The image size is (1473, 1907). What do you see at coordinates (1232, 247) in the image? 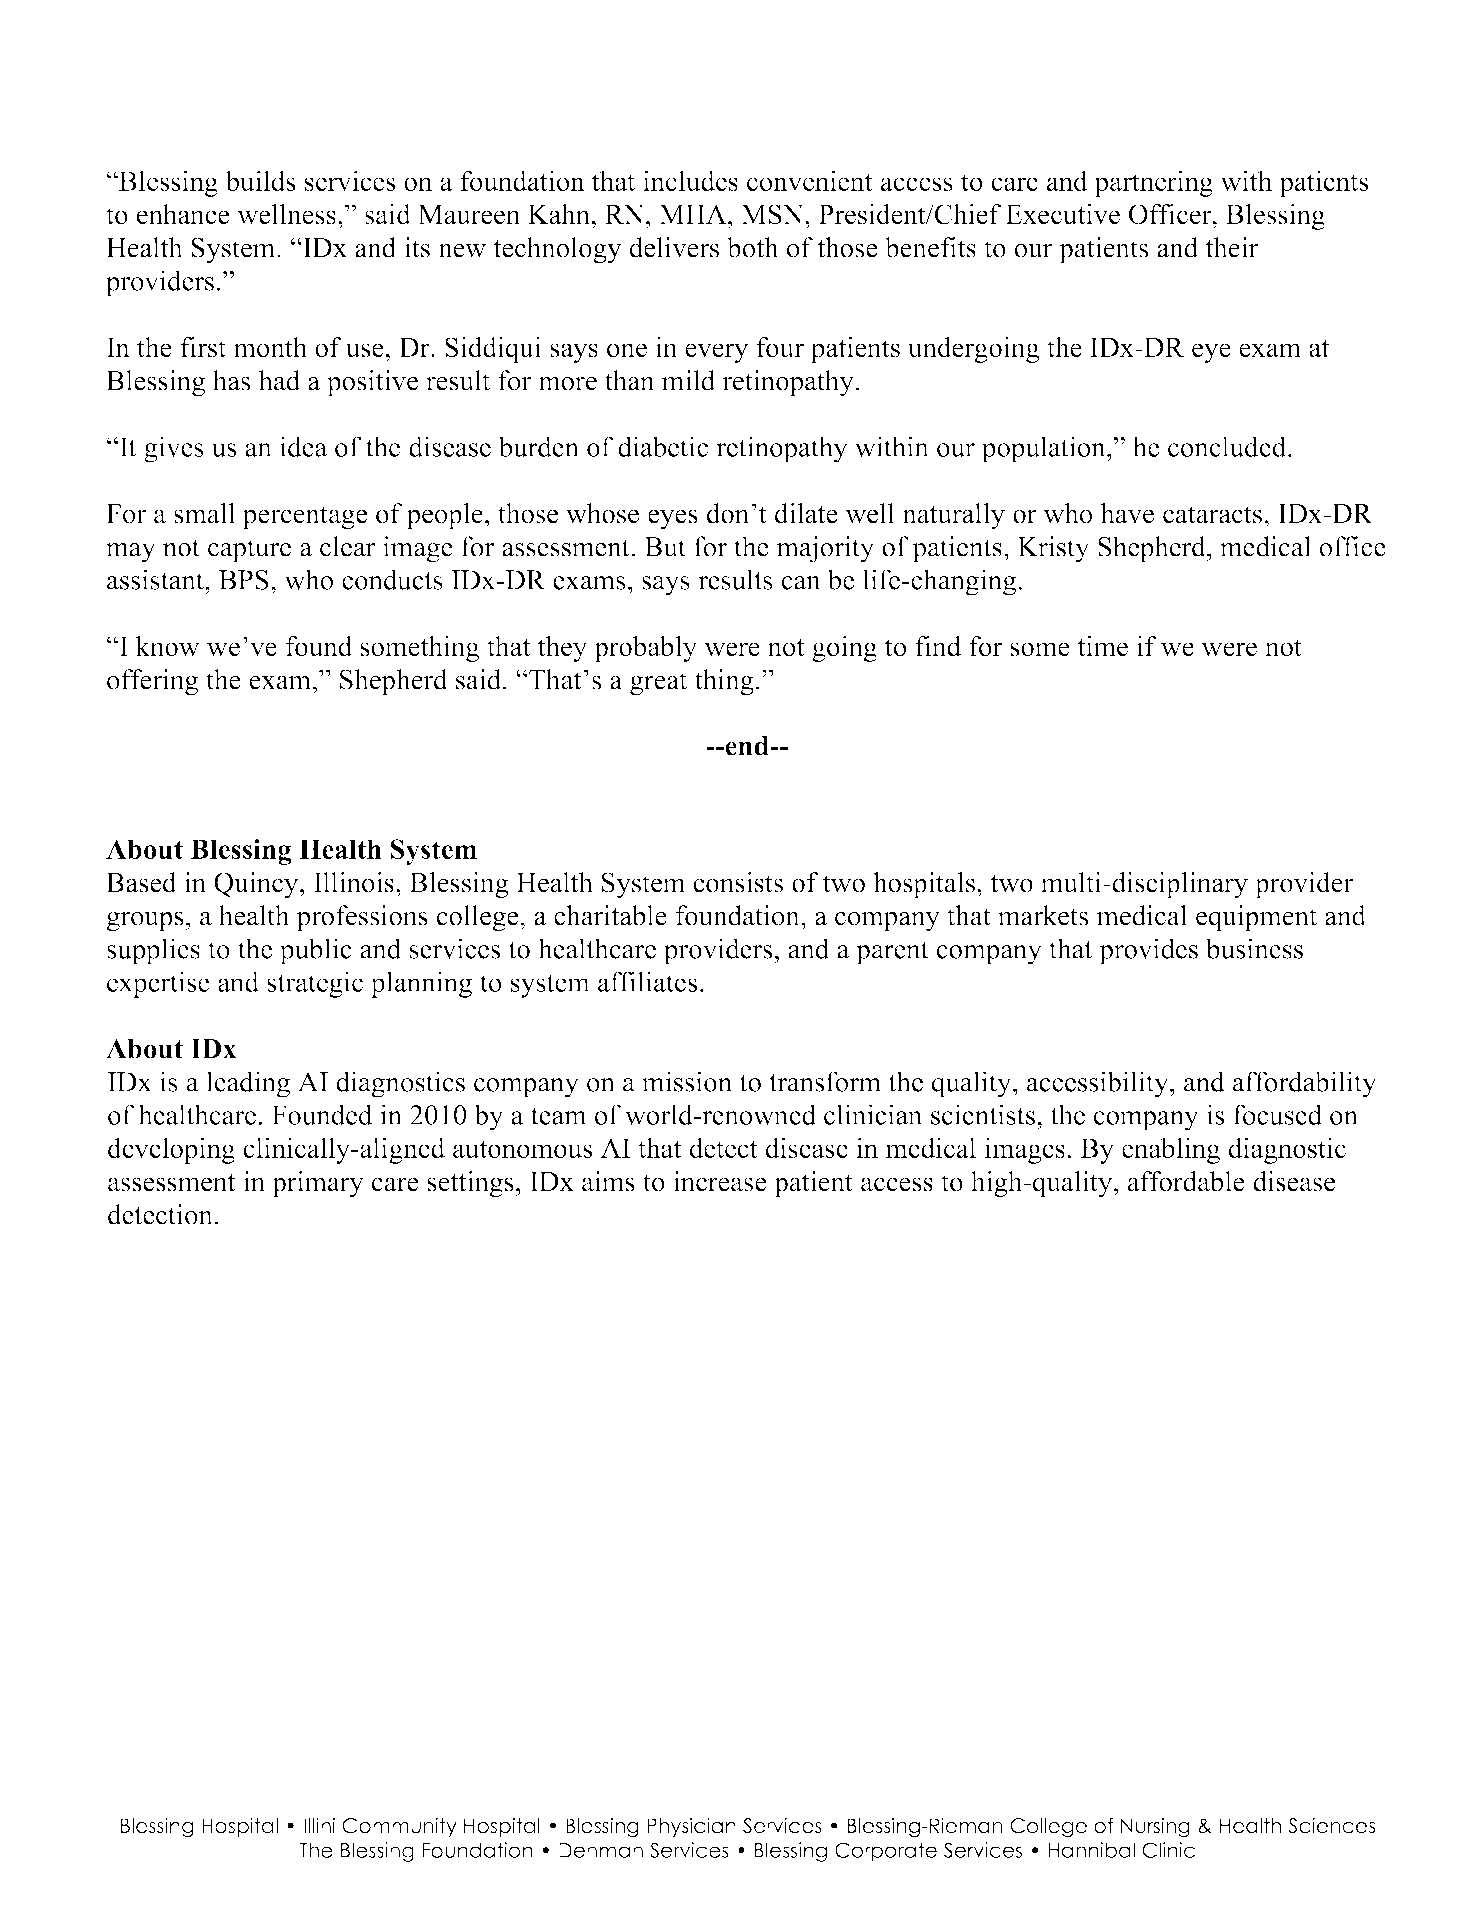
I see `their` at bounding box center [1232, 247].
